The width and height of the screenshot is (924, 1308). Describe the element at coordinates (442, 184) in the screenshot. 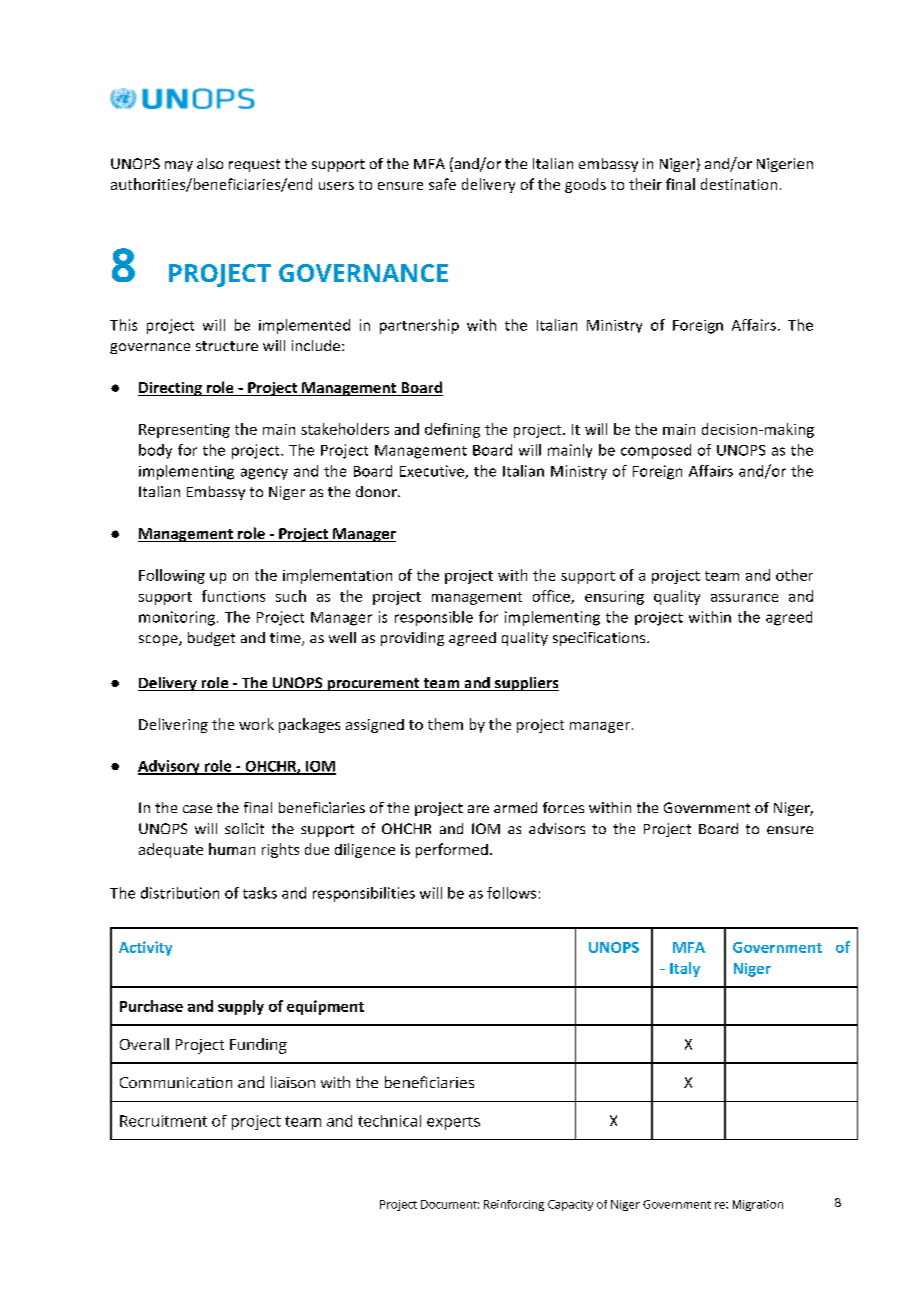

I see `safe` at that location.
